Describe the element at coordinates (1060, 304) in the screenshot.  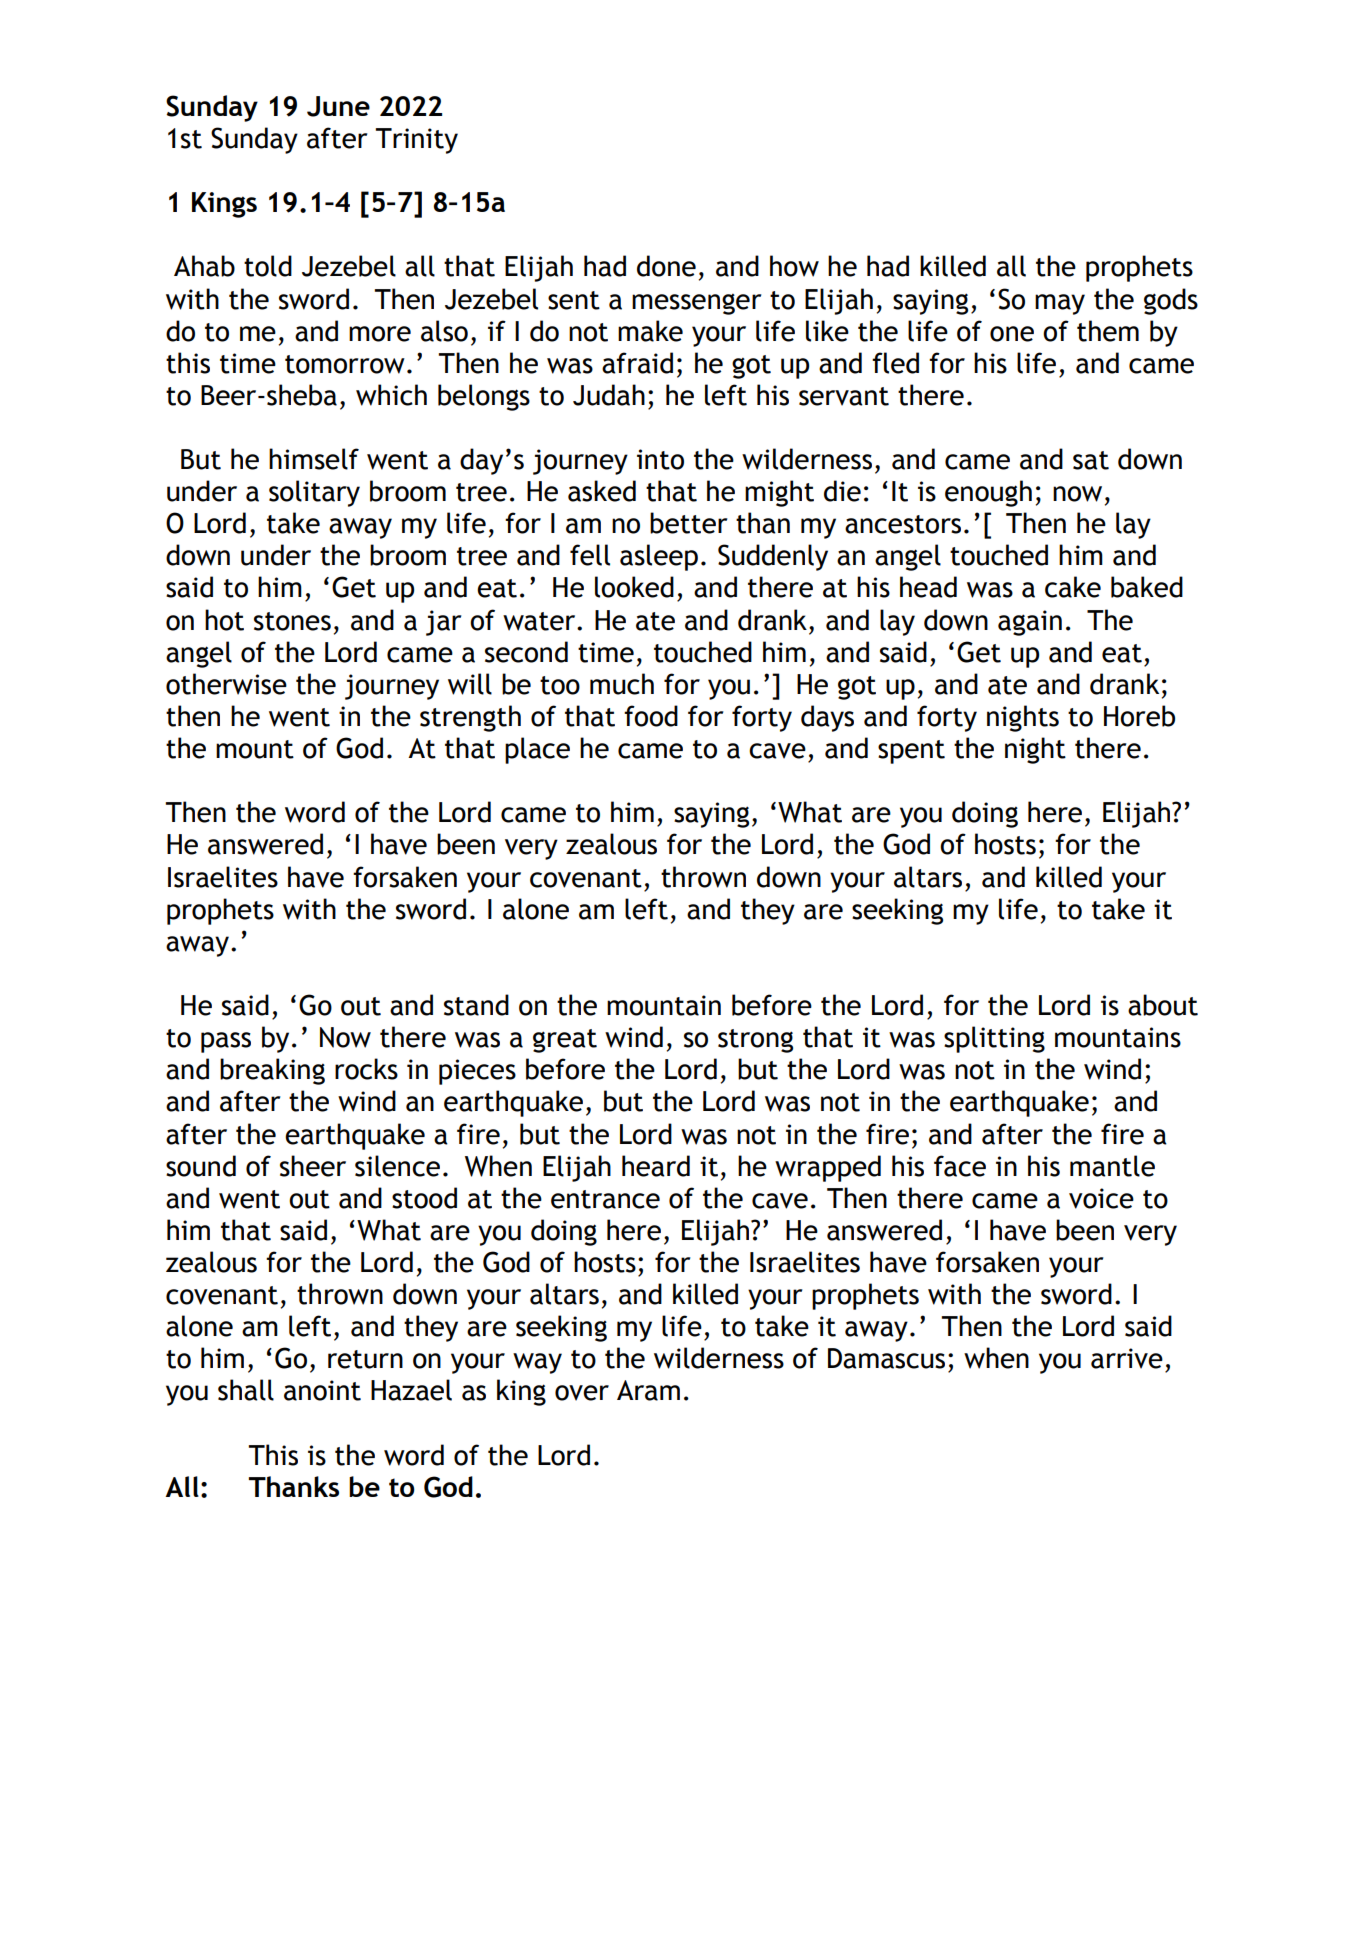
I see `may` at that location.
